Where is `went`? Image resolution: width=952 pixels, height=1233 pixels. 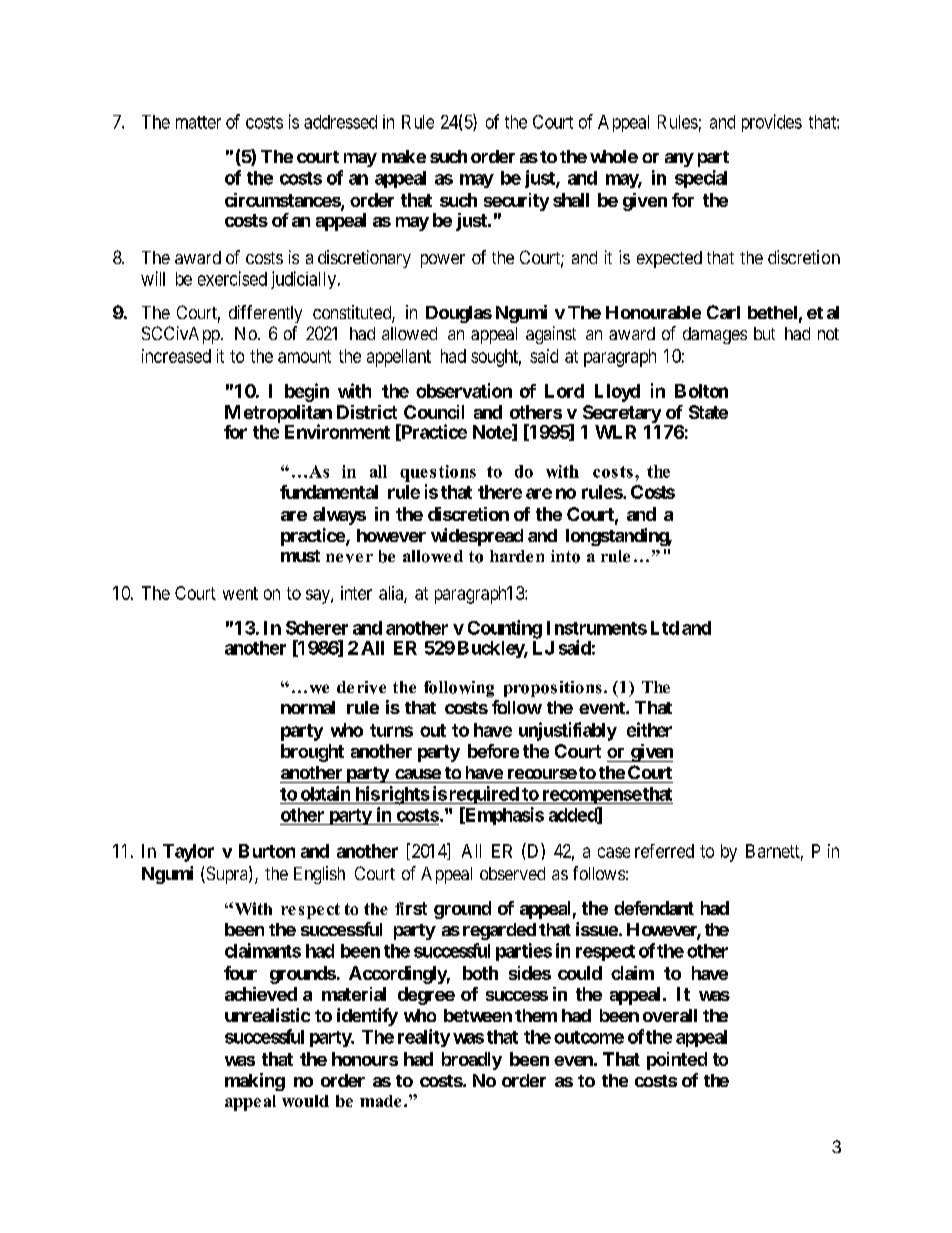 went is located at coordinates (240, 593).
